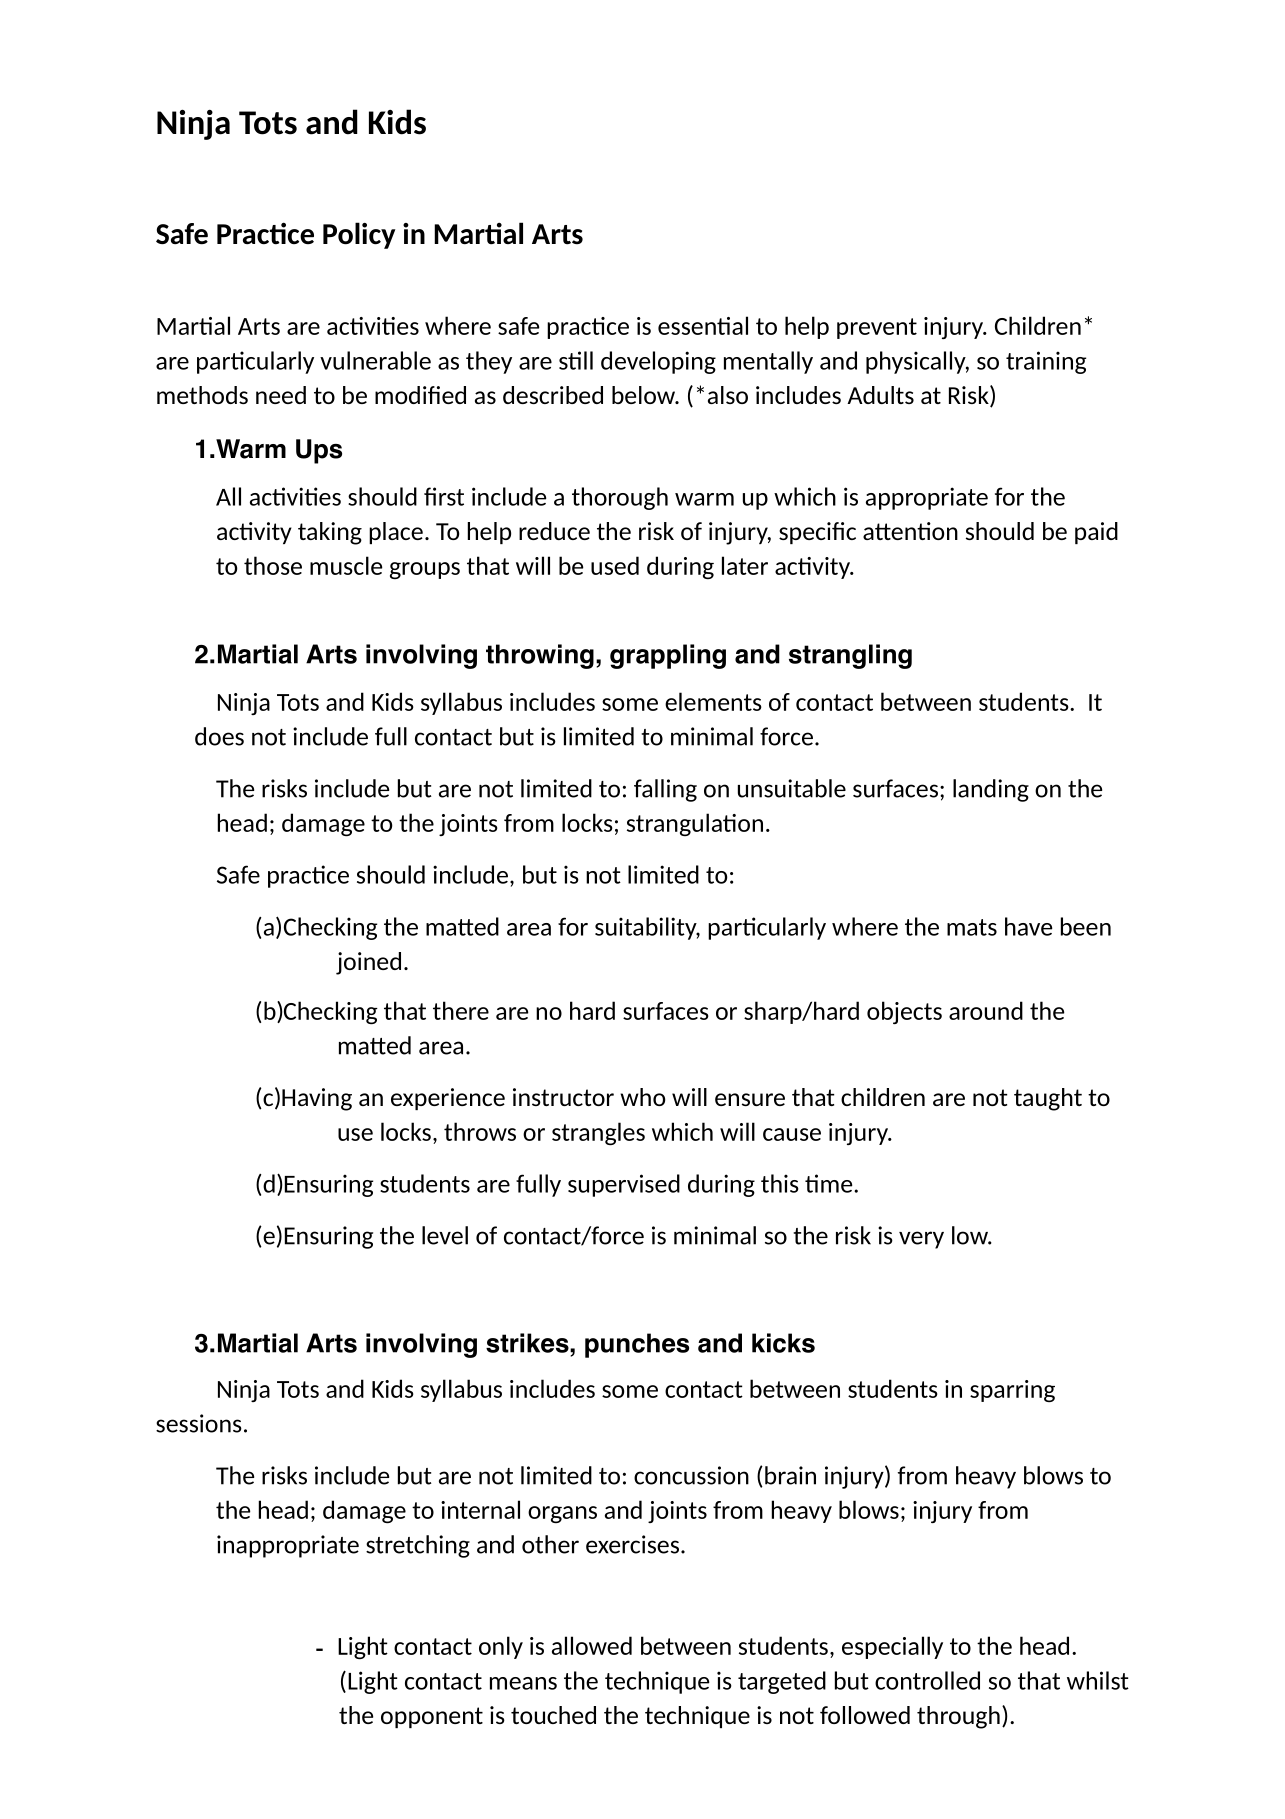 This screenshot has width=1285, height=1819. Describe the element at coordinates (986, 1010) in the screenshot. I see `around` at that location.
